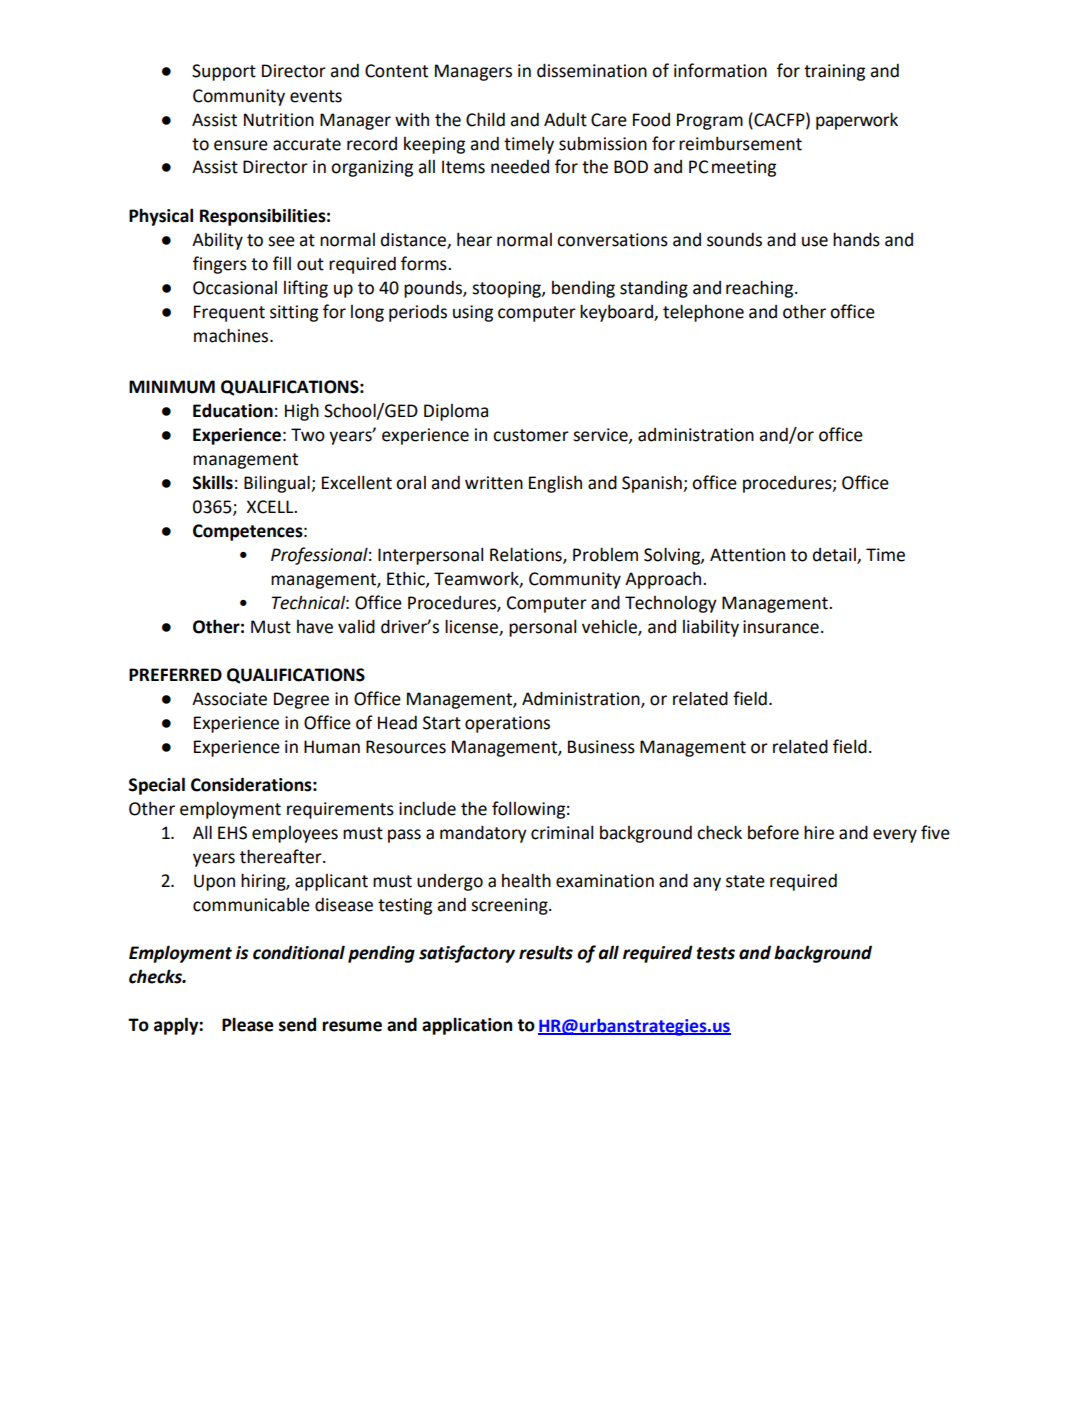 The image size is (1091, 1412). I want to click on Bilingual, so click(278, 484).
